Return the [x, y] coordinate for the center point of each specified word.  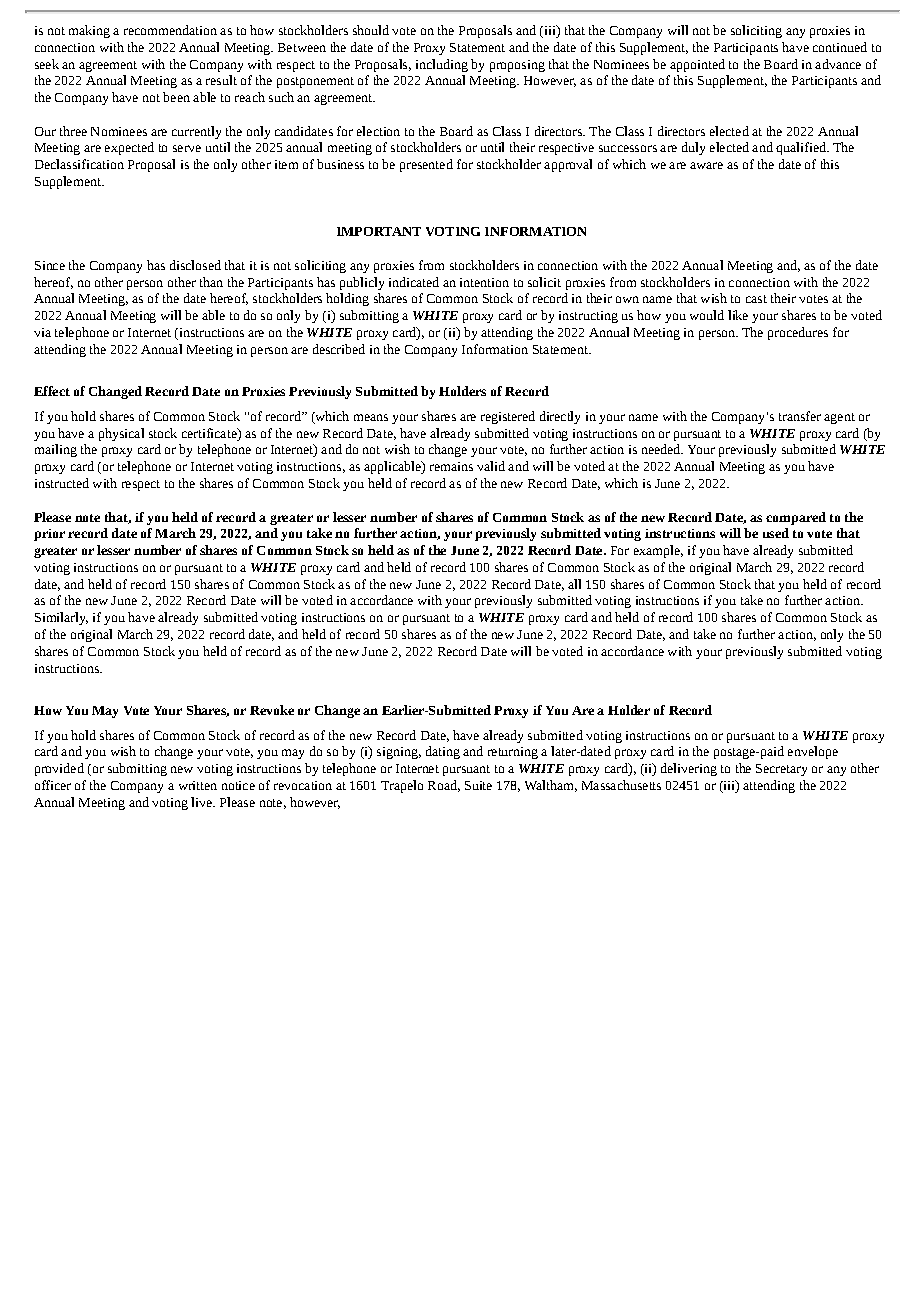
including [442, 65]
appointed [697, 65]
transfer [800, 416]
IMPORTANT [379, 231]
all [574, 584]
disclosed [195, 265]
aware [706, 165]
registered [508, 417]
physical [121, 434]
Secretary [781, 770]
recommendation [170, 30]
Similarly [61, 618]
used [776, 533]
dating [443, 752]
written [198, 785]
